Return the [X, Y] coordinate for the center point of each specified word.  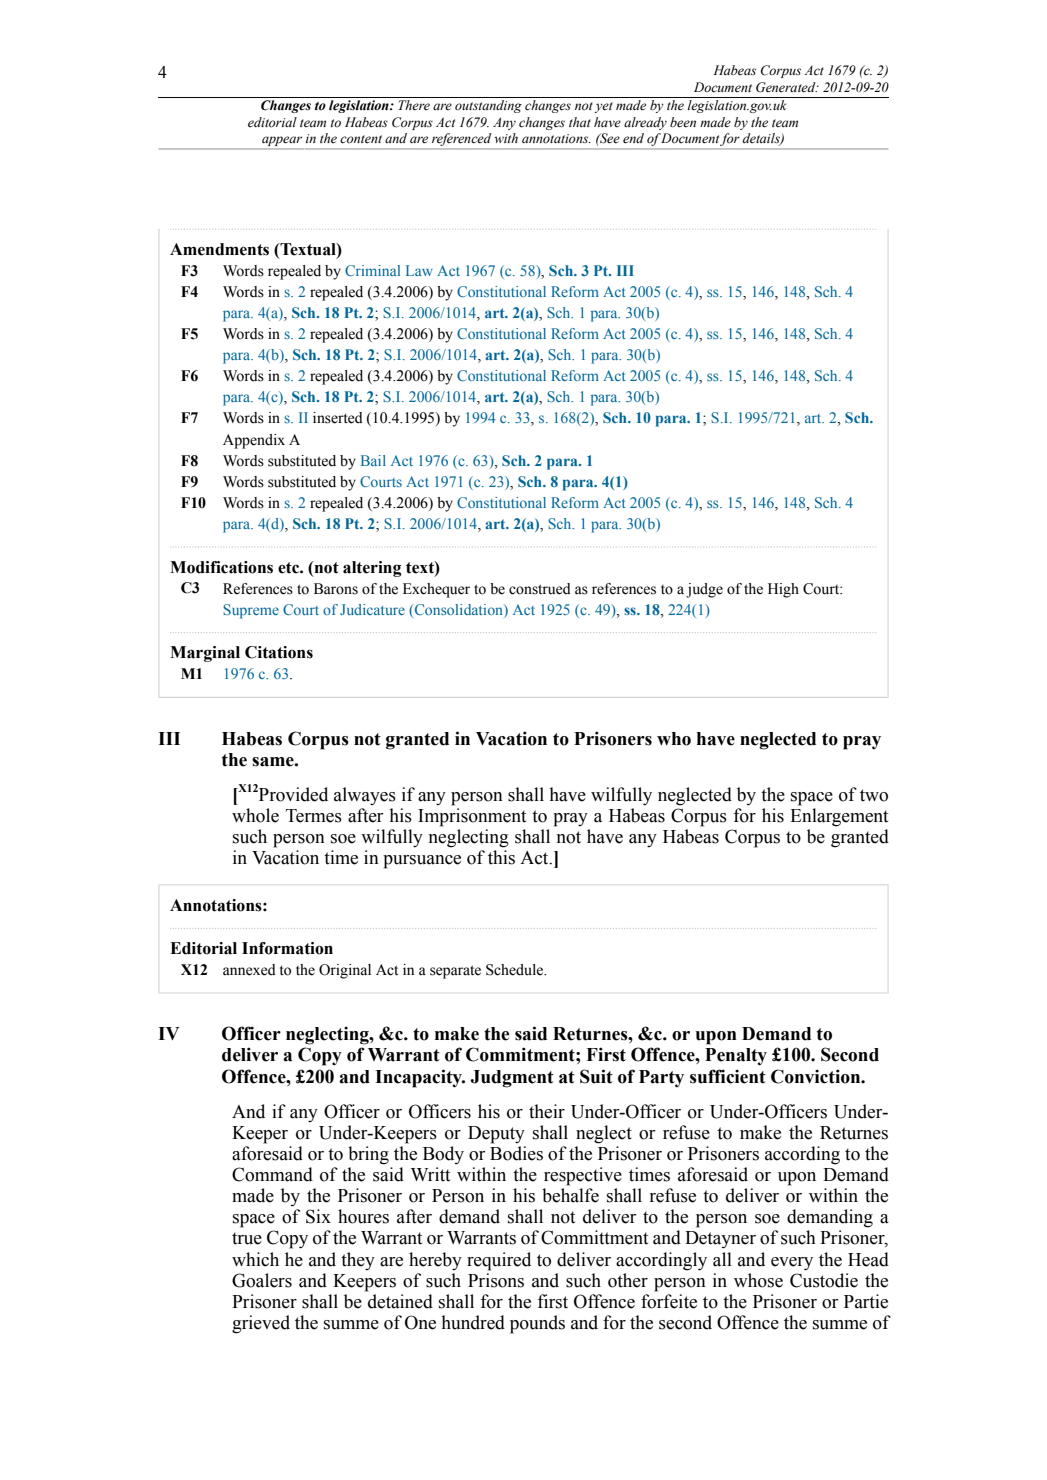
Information [287, 948]
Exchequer [436, 590]
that [580, 122]
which [255, 1259]
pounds [537, 1324]
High [783, 590]
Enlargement [839, 817]
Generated [787, 87]
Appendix [254, 441]
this [501, 857]
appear [282, 142]
